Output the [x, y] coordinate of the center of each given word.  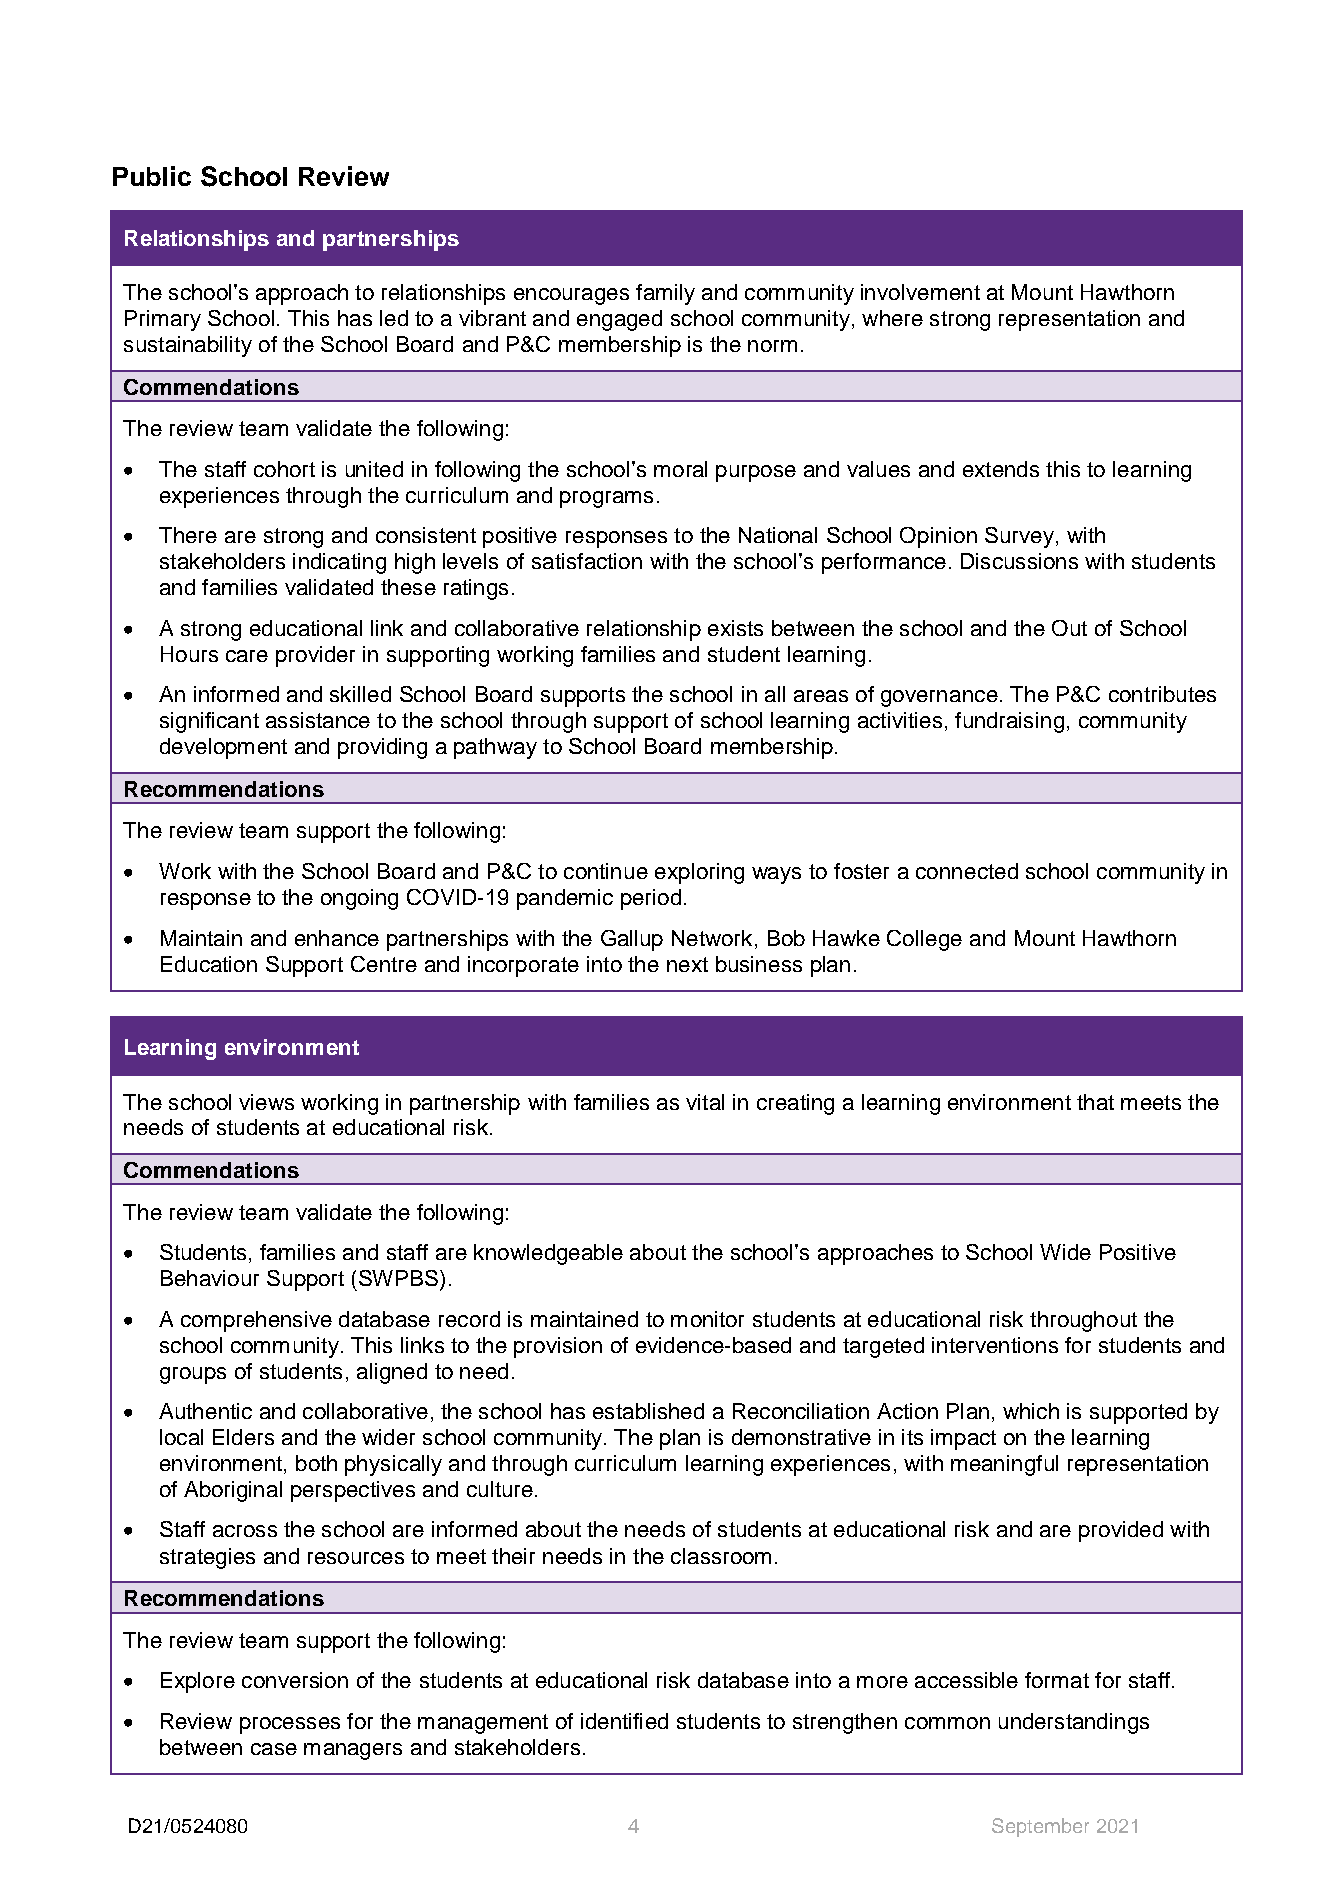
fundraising [1009, 722]
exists [735, 628]
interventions [995, 1345]
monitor [707, 1319]
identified [624, 1721]
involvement [920, 292]
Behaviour [210, 1278]
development [223, 748]
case [274, 1749]
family [665, 294]
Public [152, 176]
